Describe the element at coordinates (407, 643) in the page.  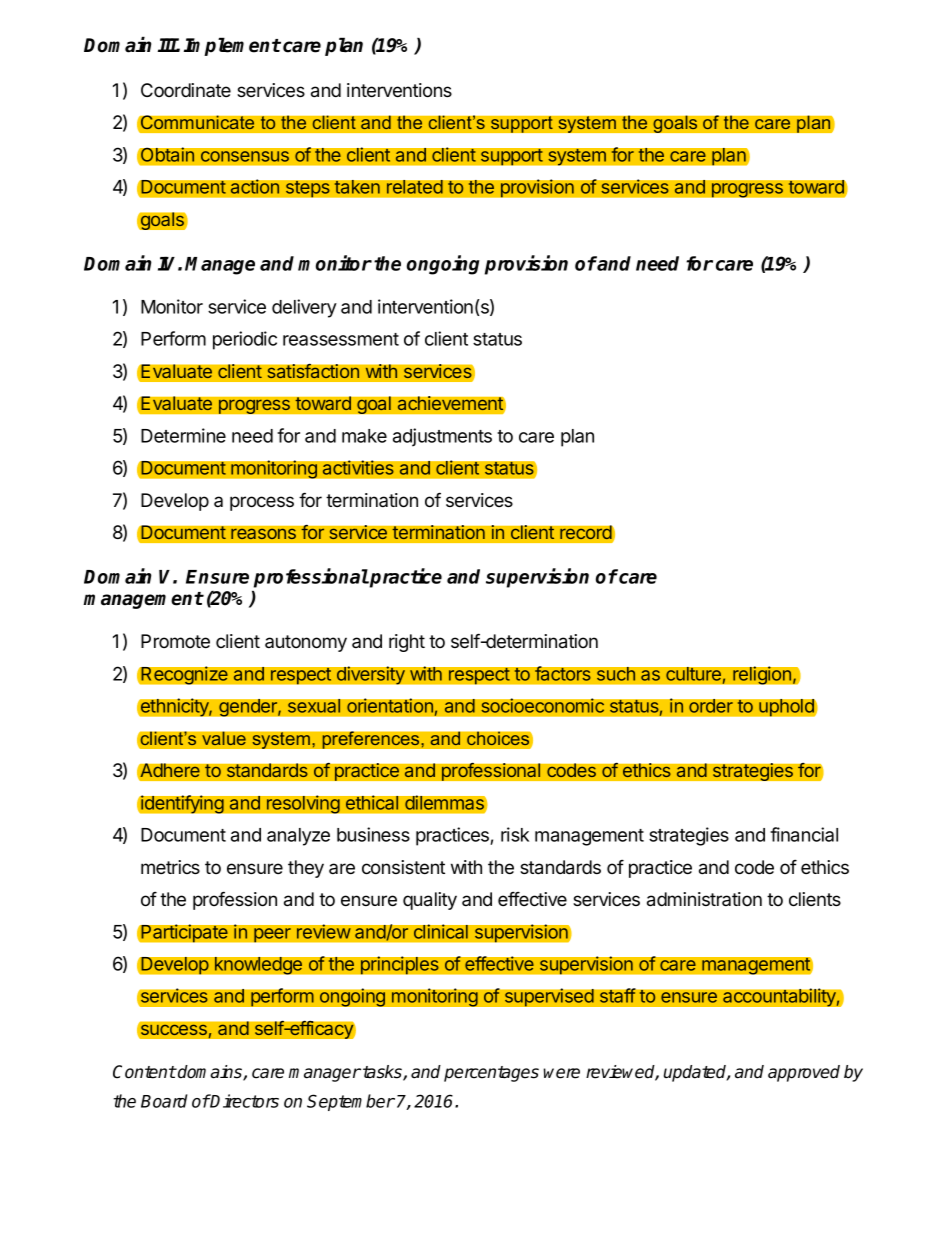
I see `right` at that location.
